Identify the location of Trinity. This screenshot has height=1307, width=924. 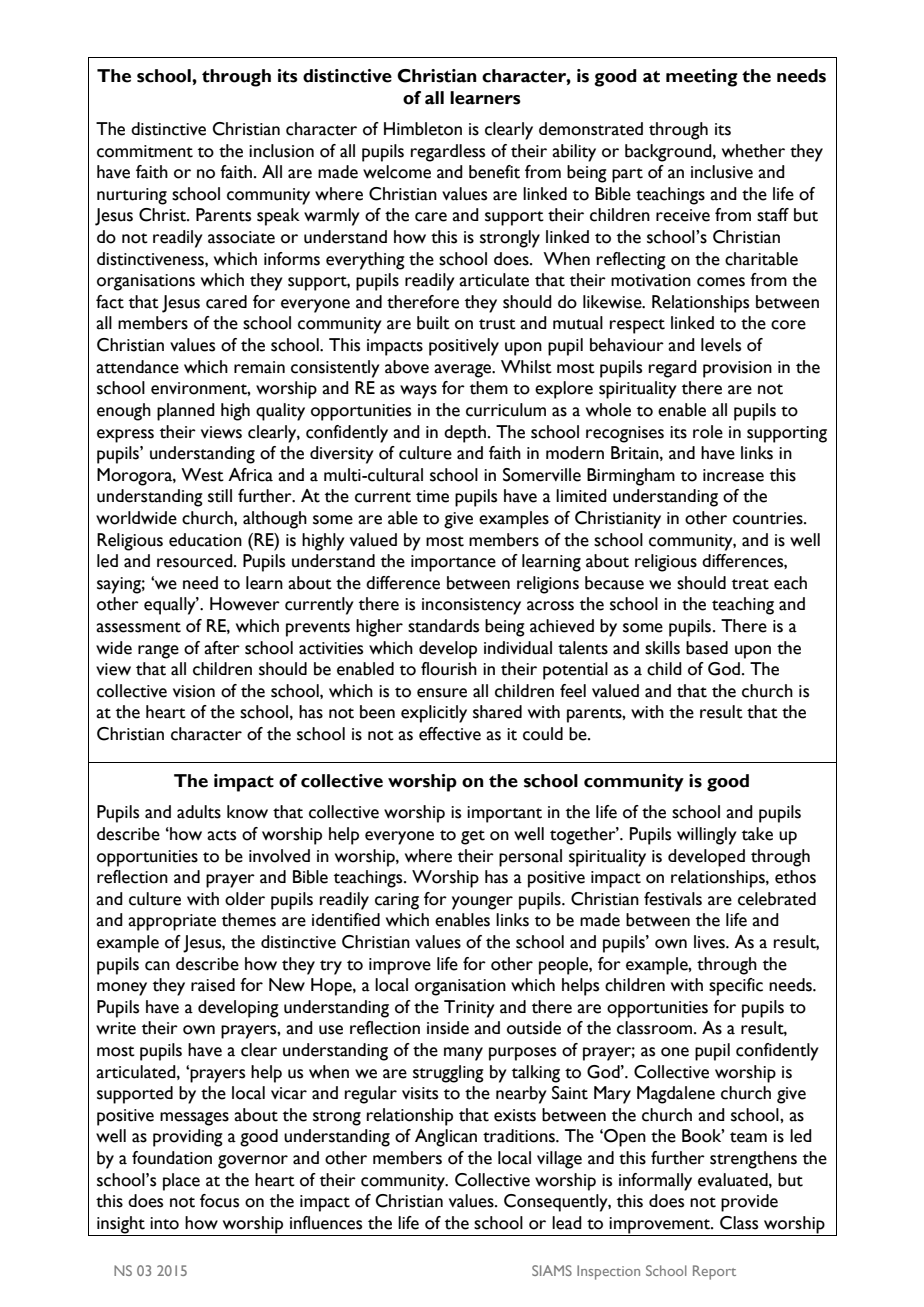
(469, 1009).
